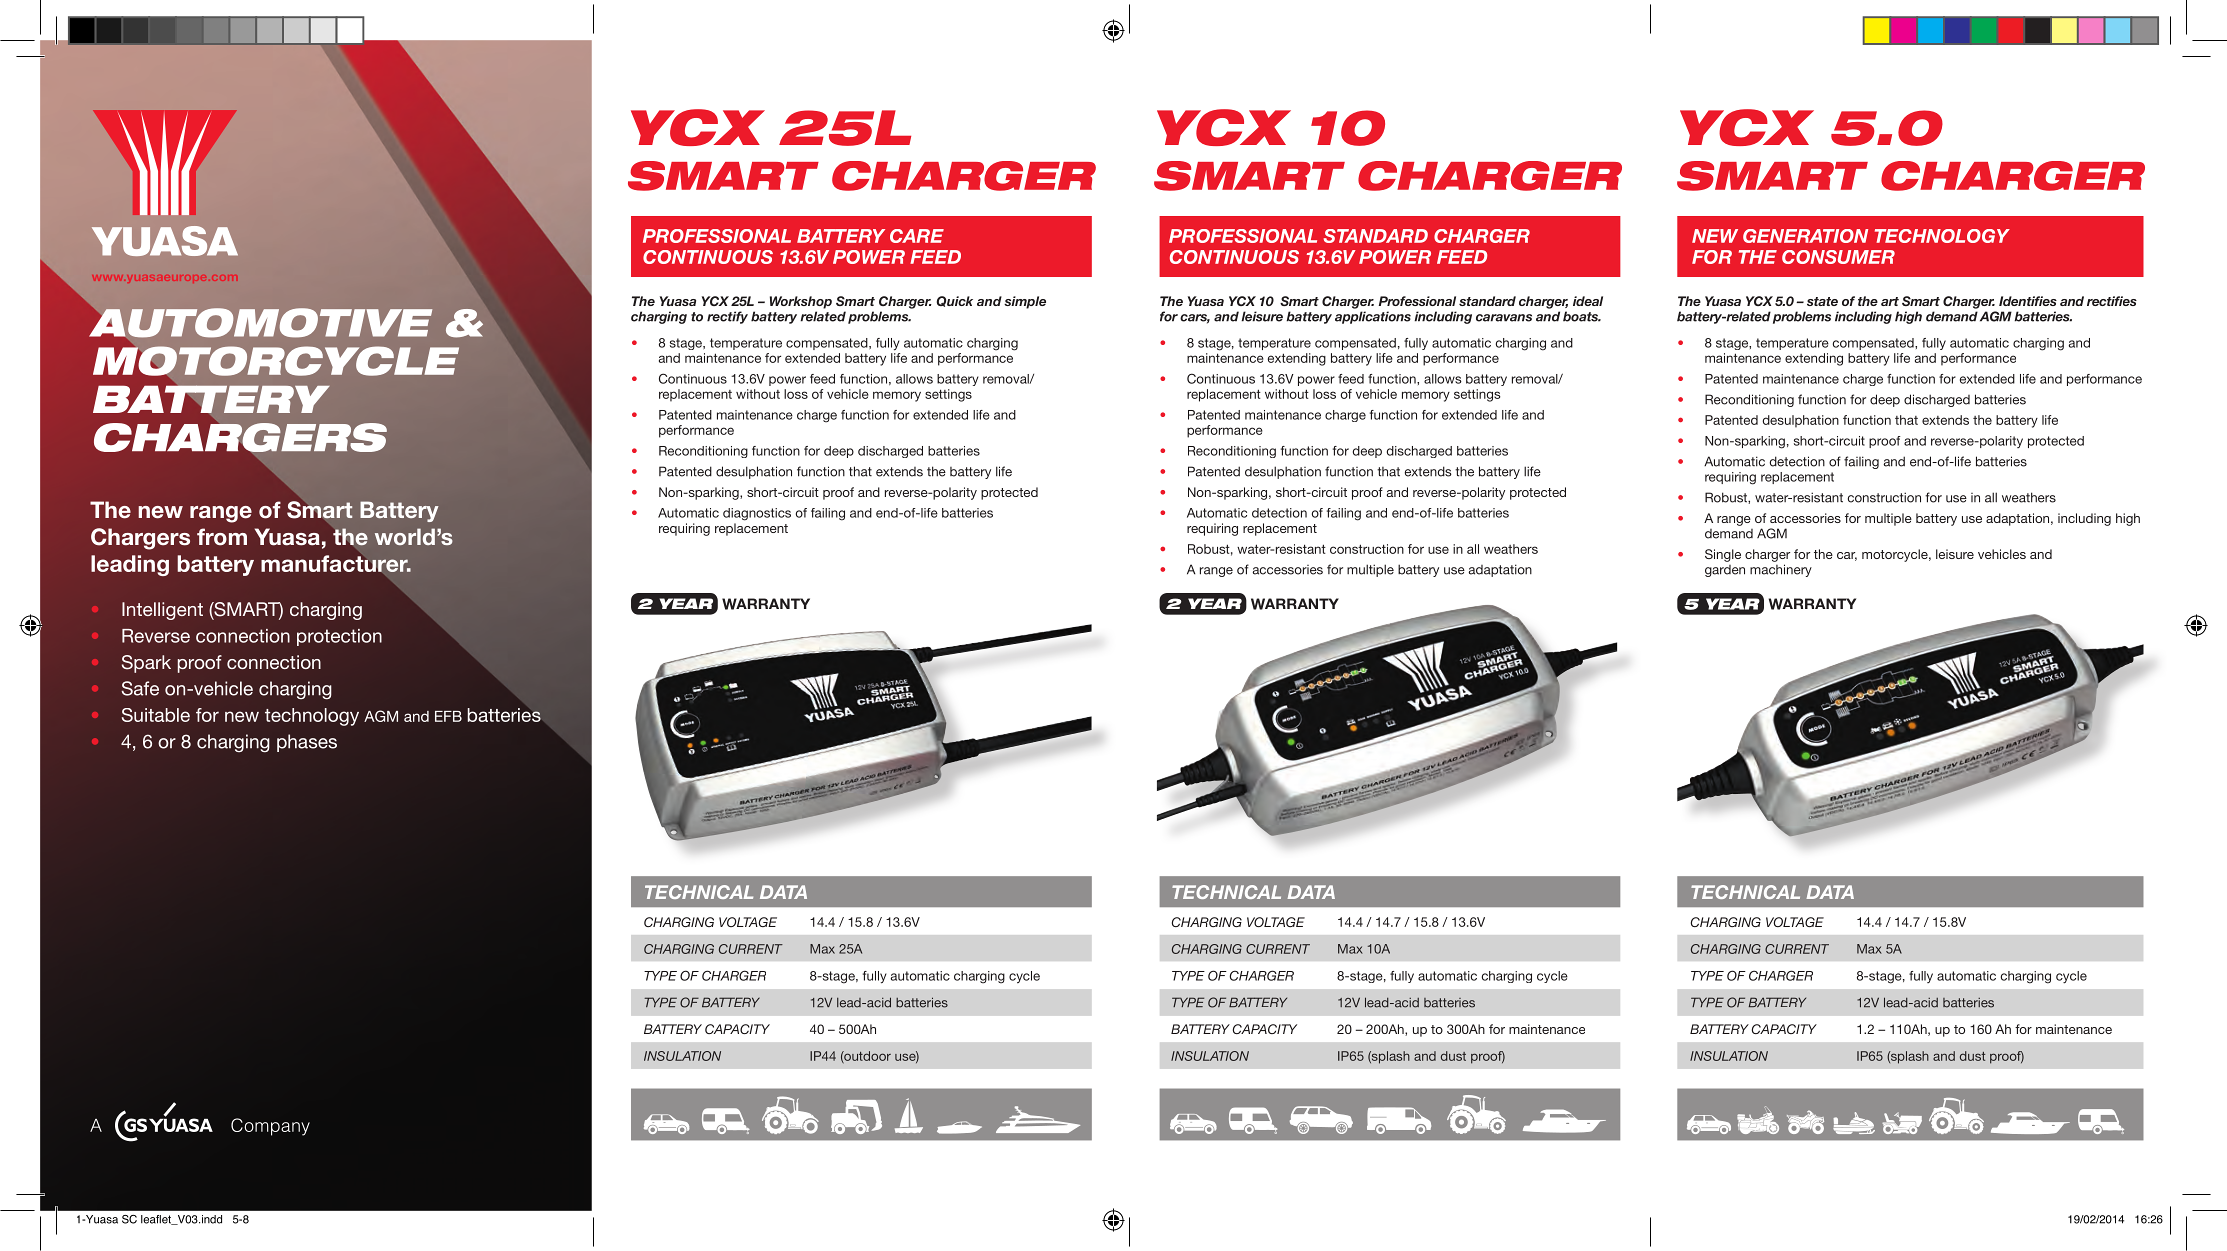 This page has width=2227, height=1251. I want to click on caravans, so click(1504, 318).
